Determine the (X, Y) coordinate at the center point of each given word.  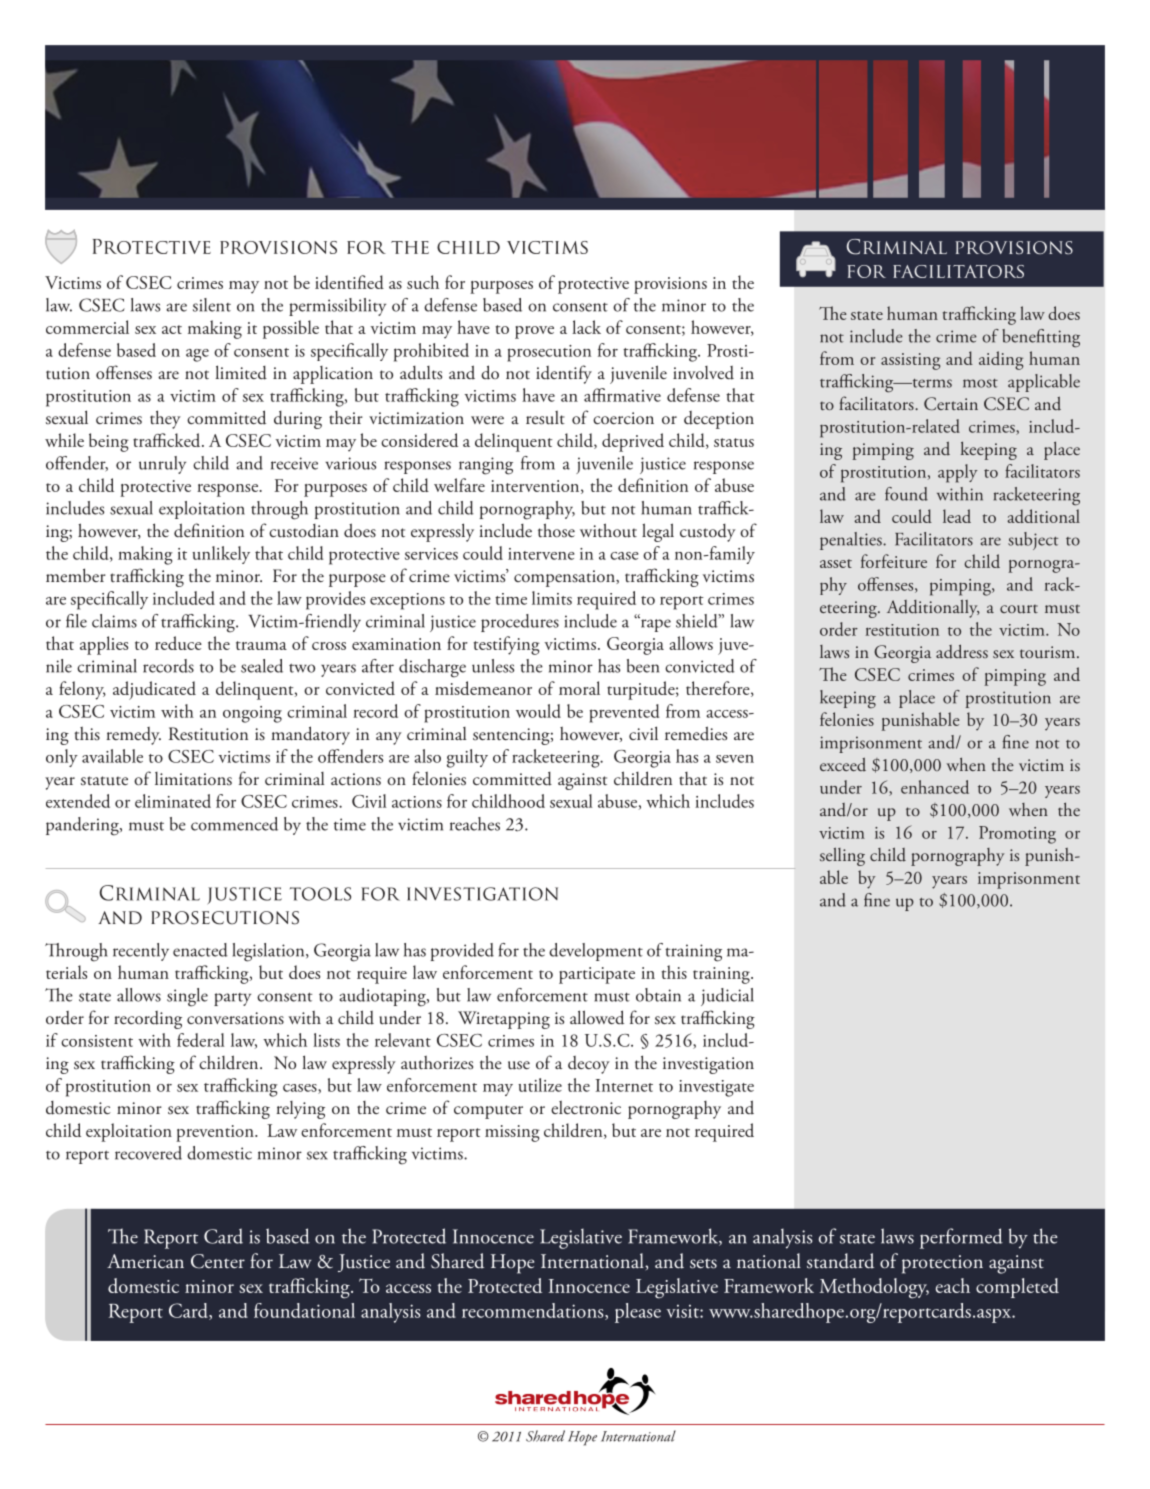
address (962, 651)
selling (842, 856)
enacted (200, 950)
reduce (178, 643)
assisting (910, 361)
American (145, 1261)
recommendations (534, 1311)
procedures (520, 623)
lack (586, 327)
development (596, 952)
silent (212, 305)
